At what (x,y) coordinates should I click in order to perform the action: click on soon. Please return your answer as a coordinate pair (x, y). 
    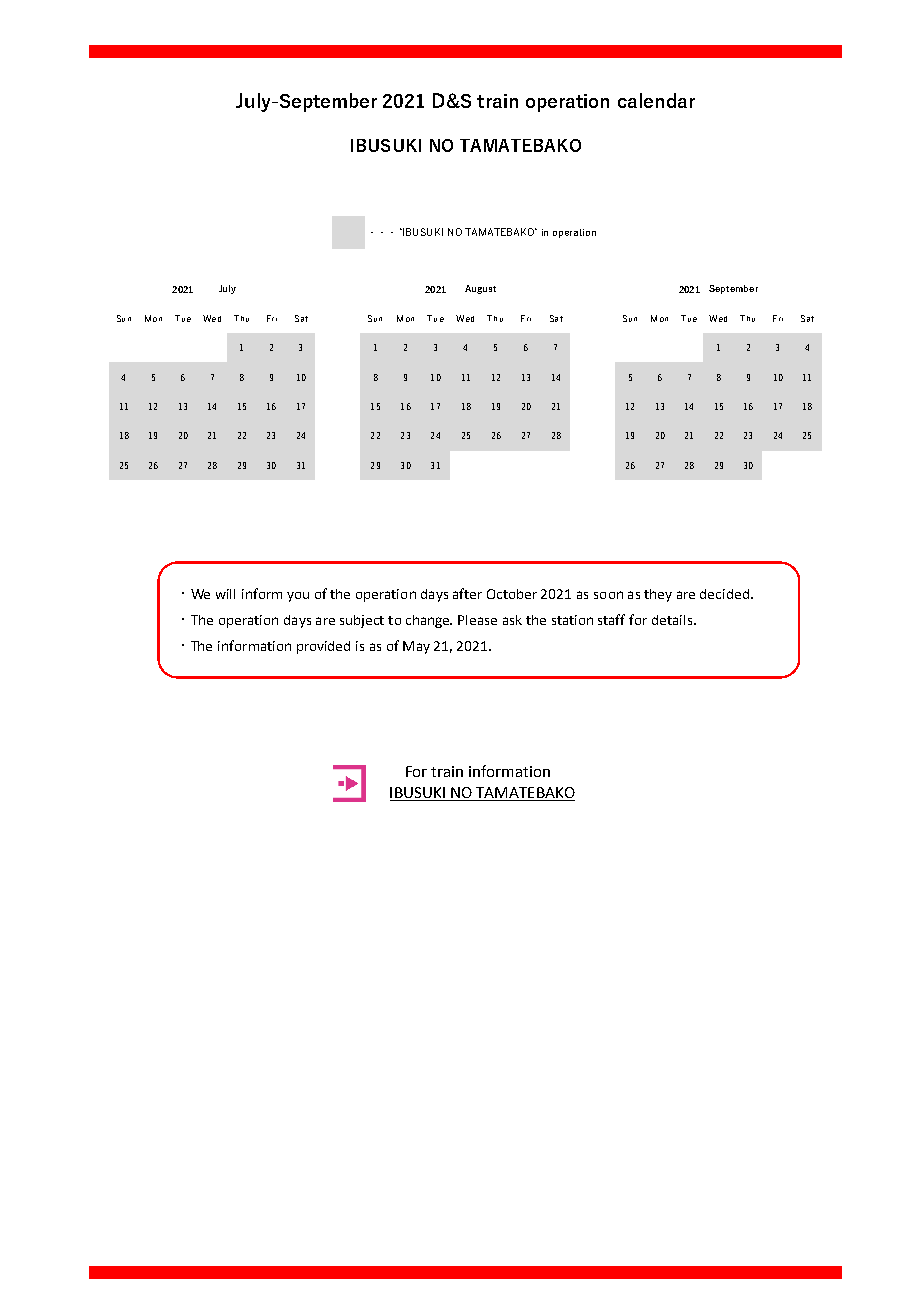
    Looking at the image, I should click on (608, 595).
